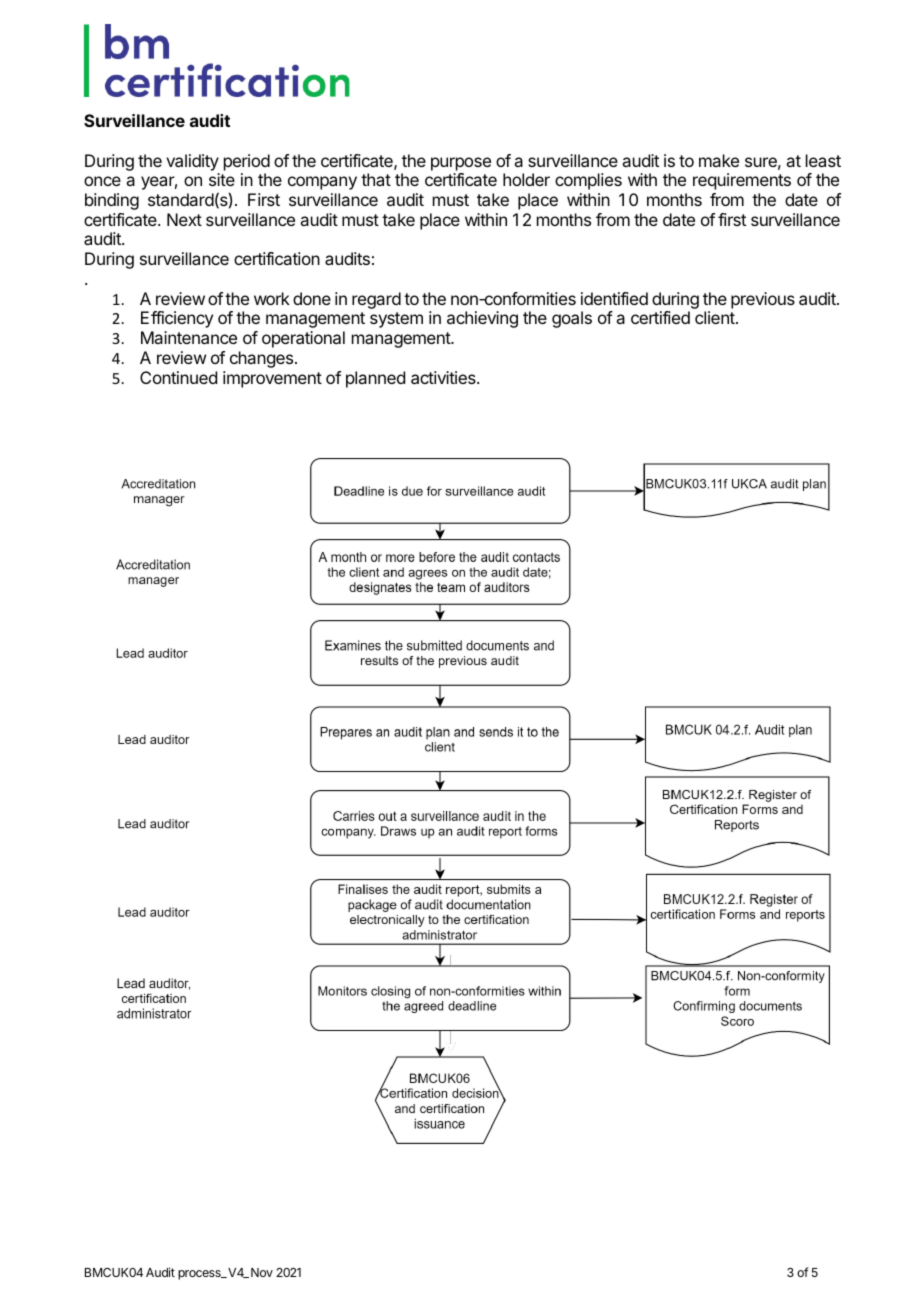 The image size is (924, 1308). I want to click on make, so click(719, 160).
